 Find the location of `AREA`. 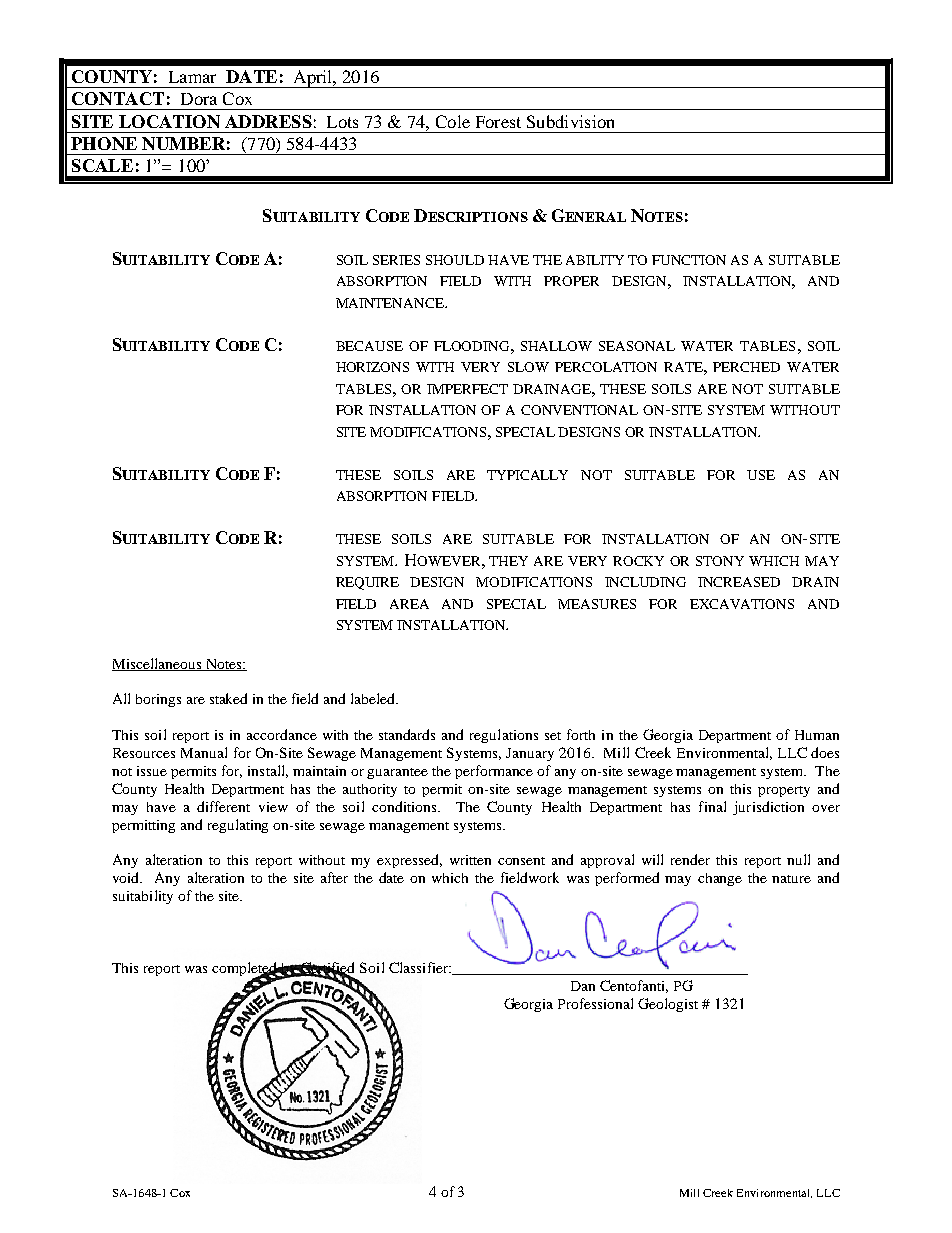

AREA is located at coordinates (409, 604).
